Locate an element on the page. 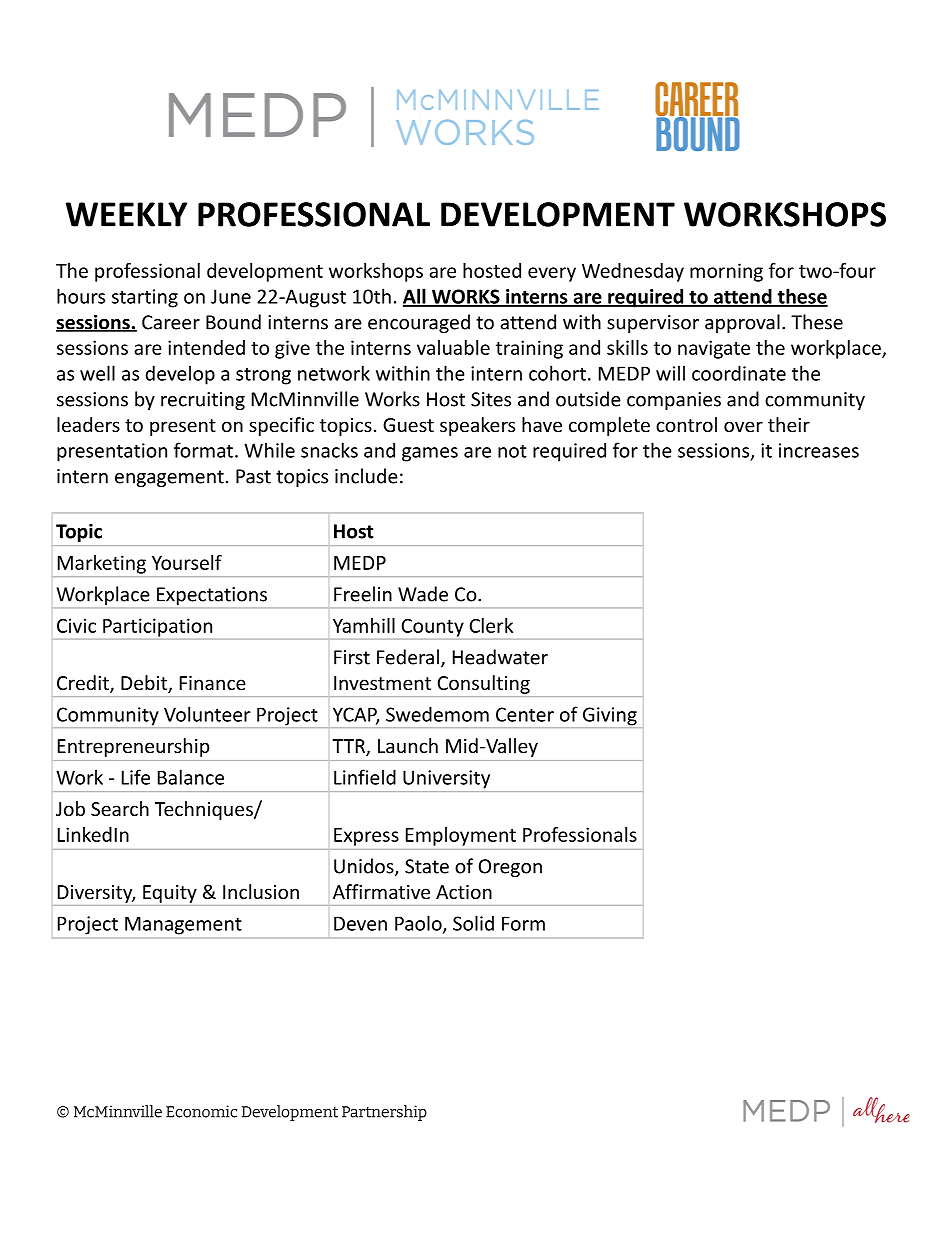 The height and width of the page is (1233, 952). WEEKLY is located at coordinates (126, 214).
